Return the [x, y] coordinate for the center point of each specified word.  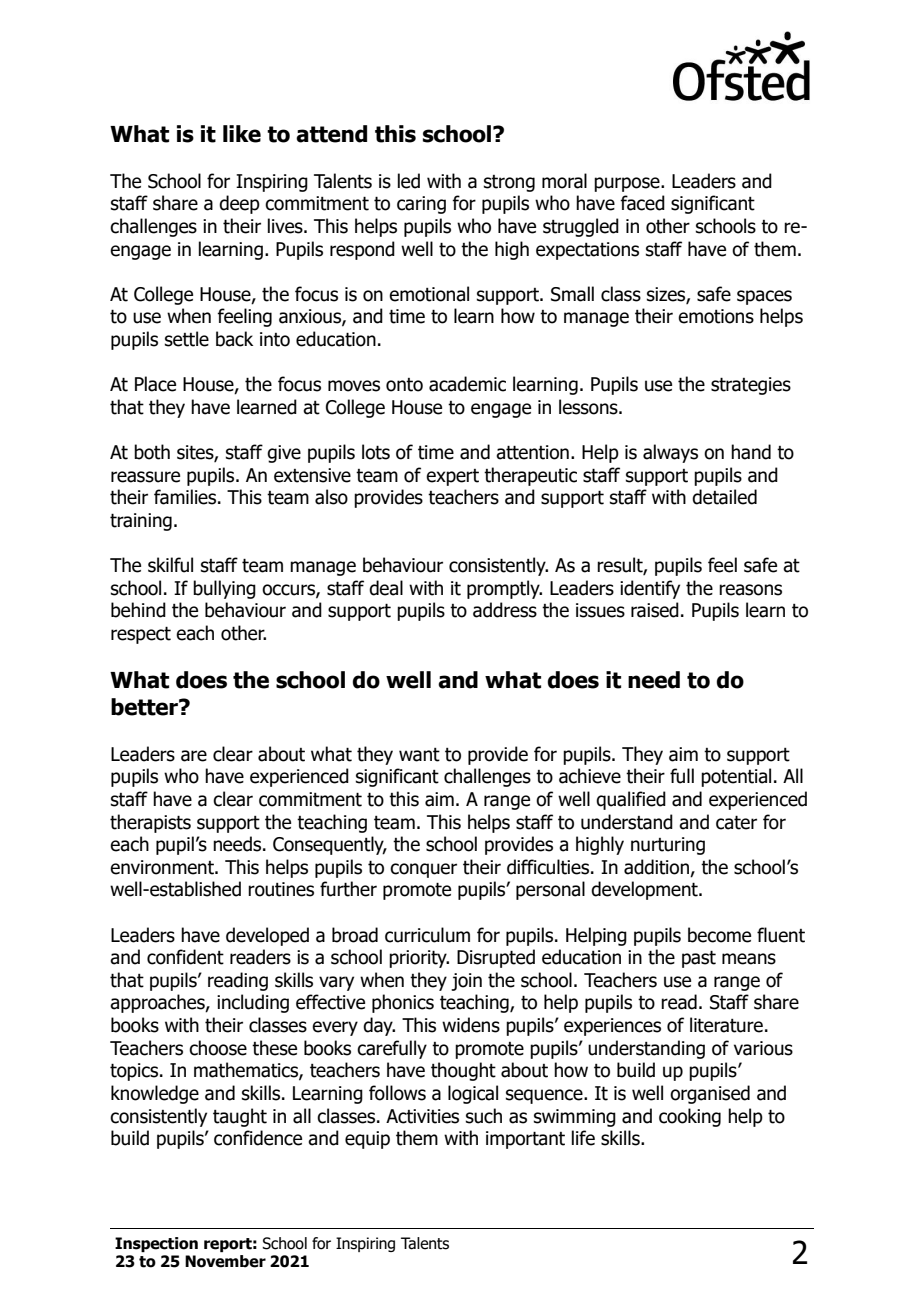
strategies [751, 386]
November [225, 1261]
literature [726, 1025]
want [419, 755]
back [234, 339]
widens [471, 1025]
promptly [504, 589]
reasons [750, 590]
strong [509, 183]
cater [736, 822]
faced [642, 203]
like [242, 134]
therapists [150, 823]
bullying [224, 589]
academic [467, 384]
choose [218, 1048]
